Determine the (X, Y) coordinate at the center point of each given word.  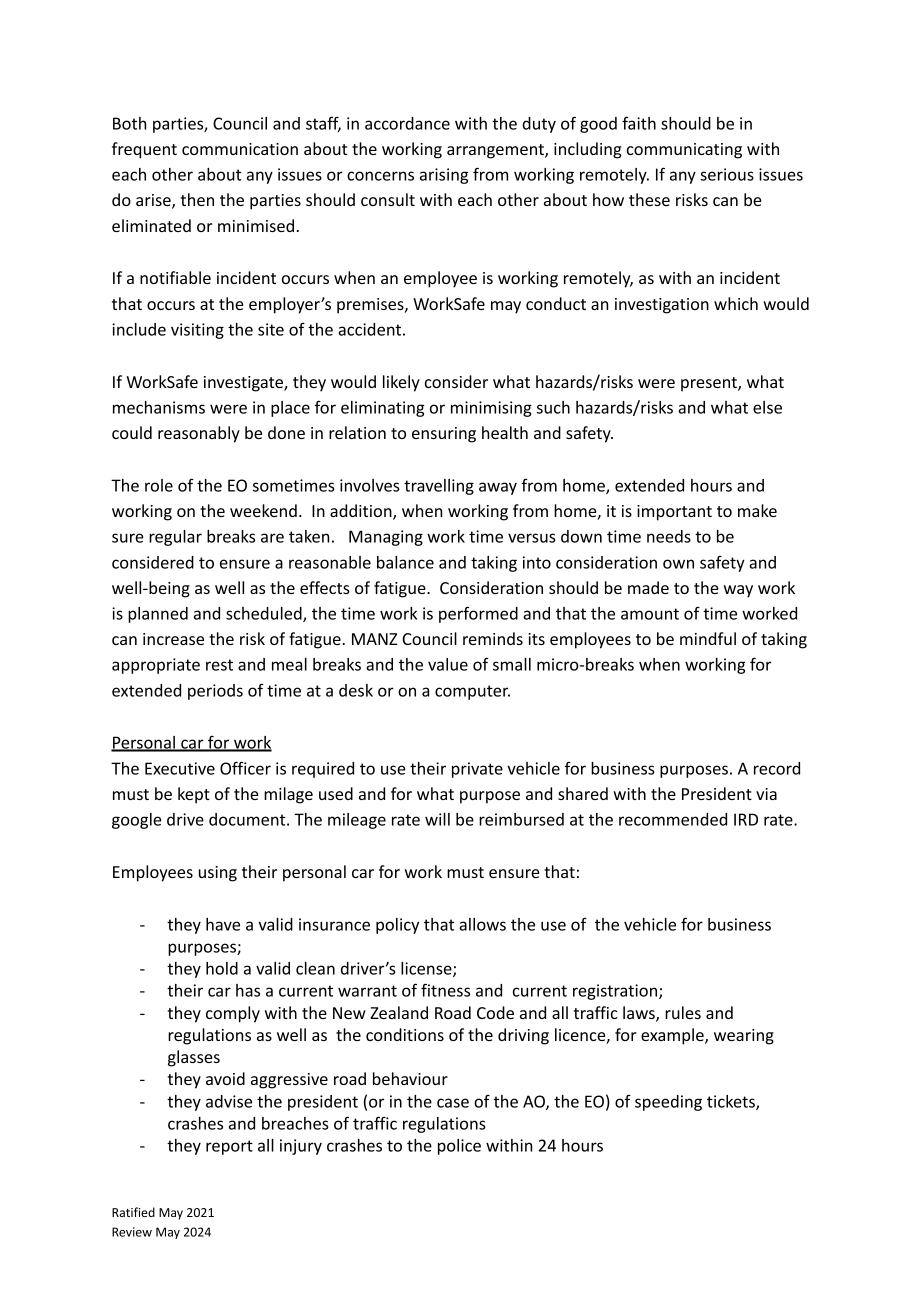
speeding (668, 1103)
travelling (439, 487)
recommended (673, 819)
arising (444, 176)
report (229, 1147)
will (437, 819)
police (459, 1147)
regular (175, 538)
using (218, 874)
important (674, 513)
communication (240, 149)
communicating (684, 151)
